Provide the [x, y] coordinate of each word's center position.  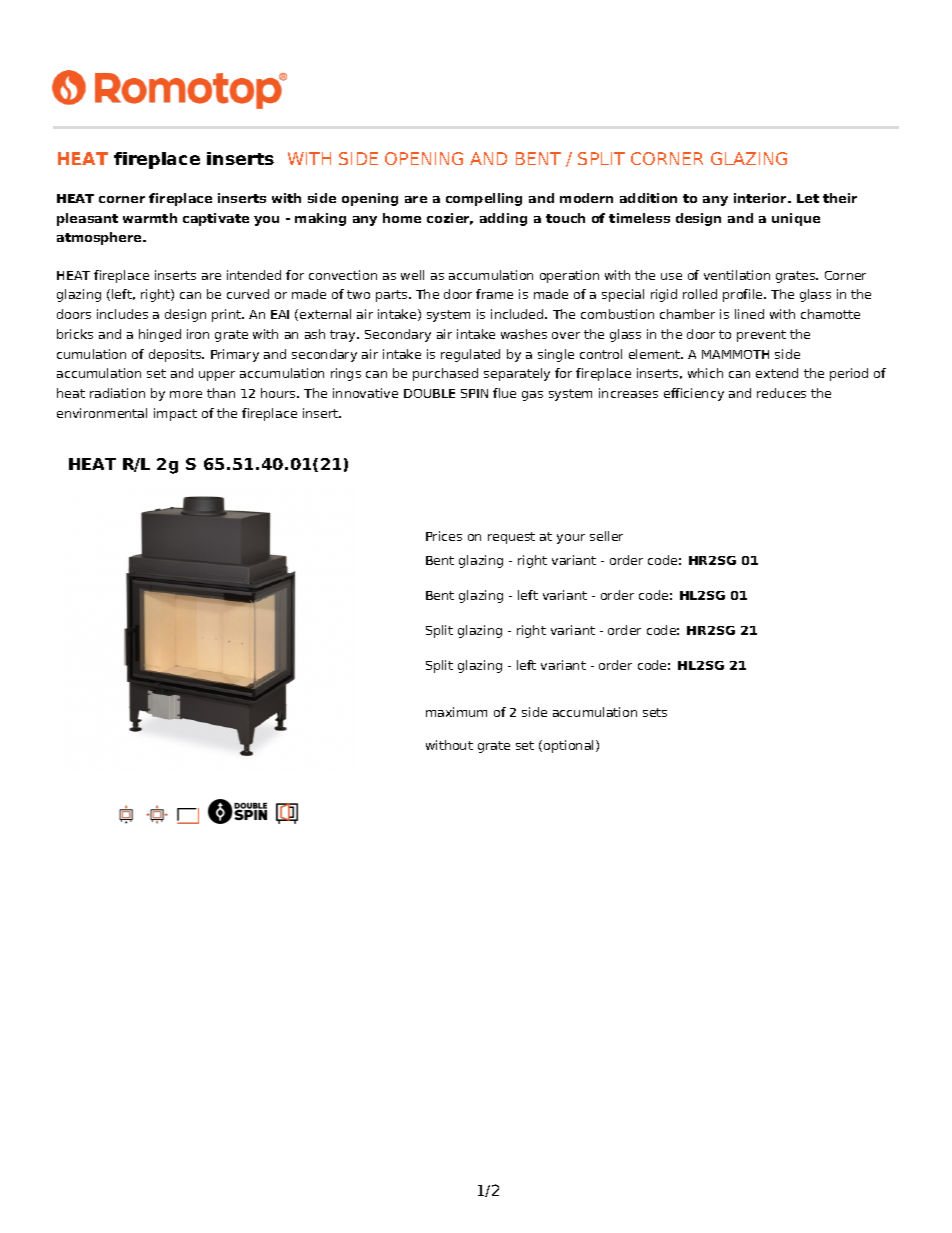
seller [606, 536]
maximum [456, 712]
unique [796, 219]
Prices [444, 536]
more [186, 394]
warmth [150, 218]
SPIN [474, 393]
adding [503, 219]
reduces [781, 393]
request [511, 538]
